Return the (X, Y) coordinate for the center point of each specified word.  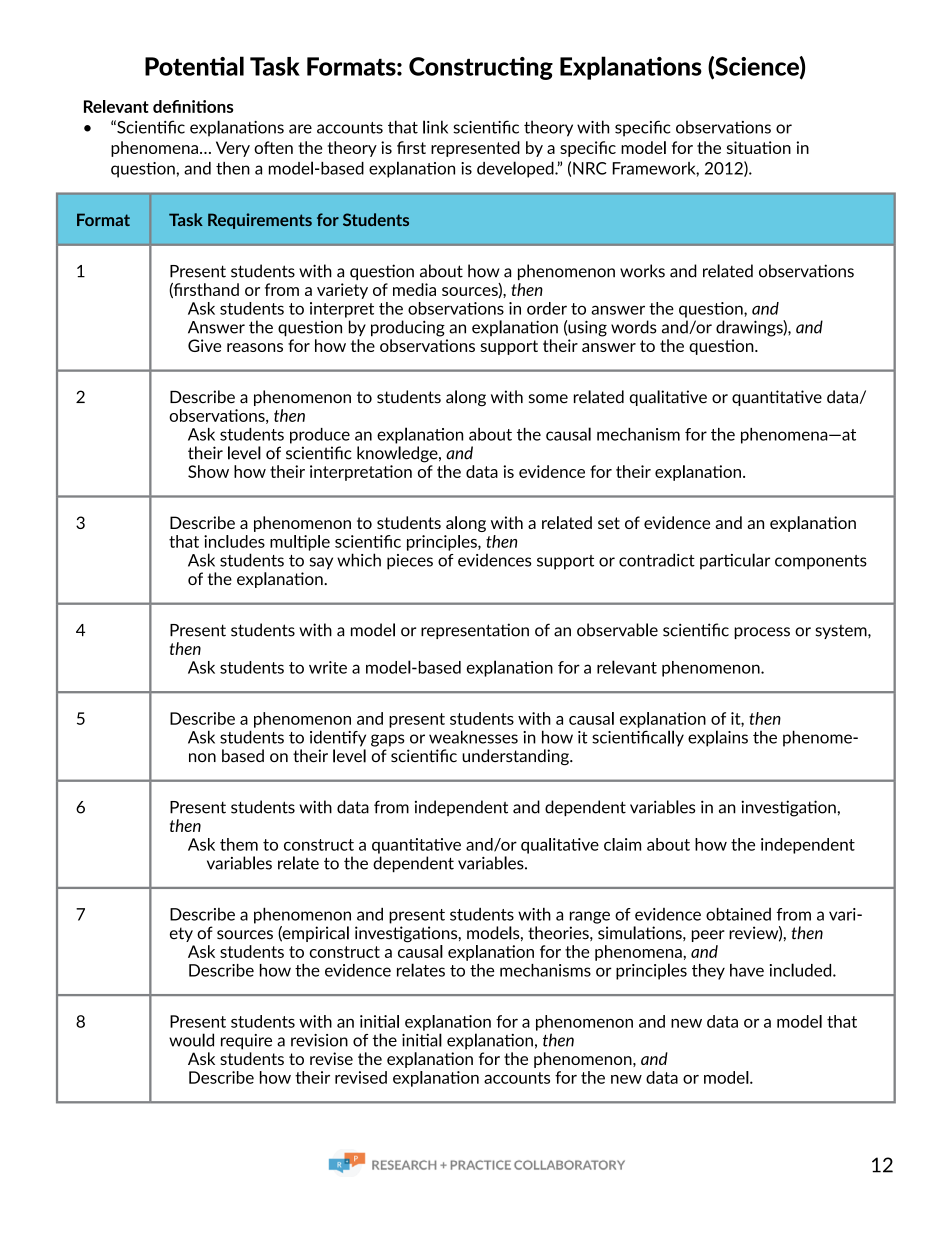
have (747, 970)
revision (319, 1040)
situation (759, 147)
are (300, 129)
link (435, 127)
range (590, 917)
